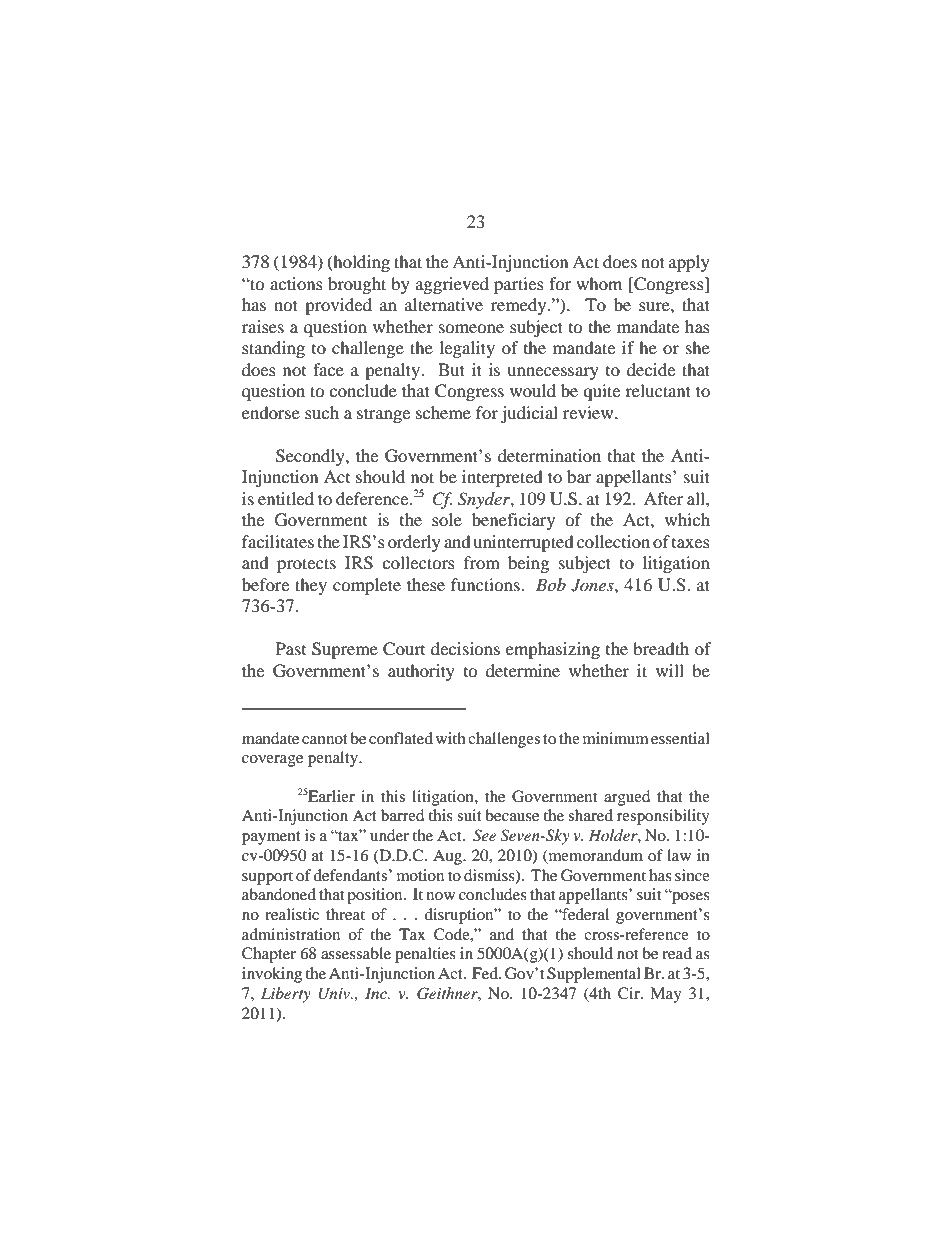 This screenshot has width=952, height=1233. What do you see at coordinates (335, 994) in the screenshot?
I see `Univ` at bounding box center [335, 994].
